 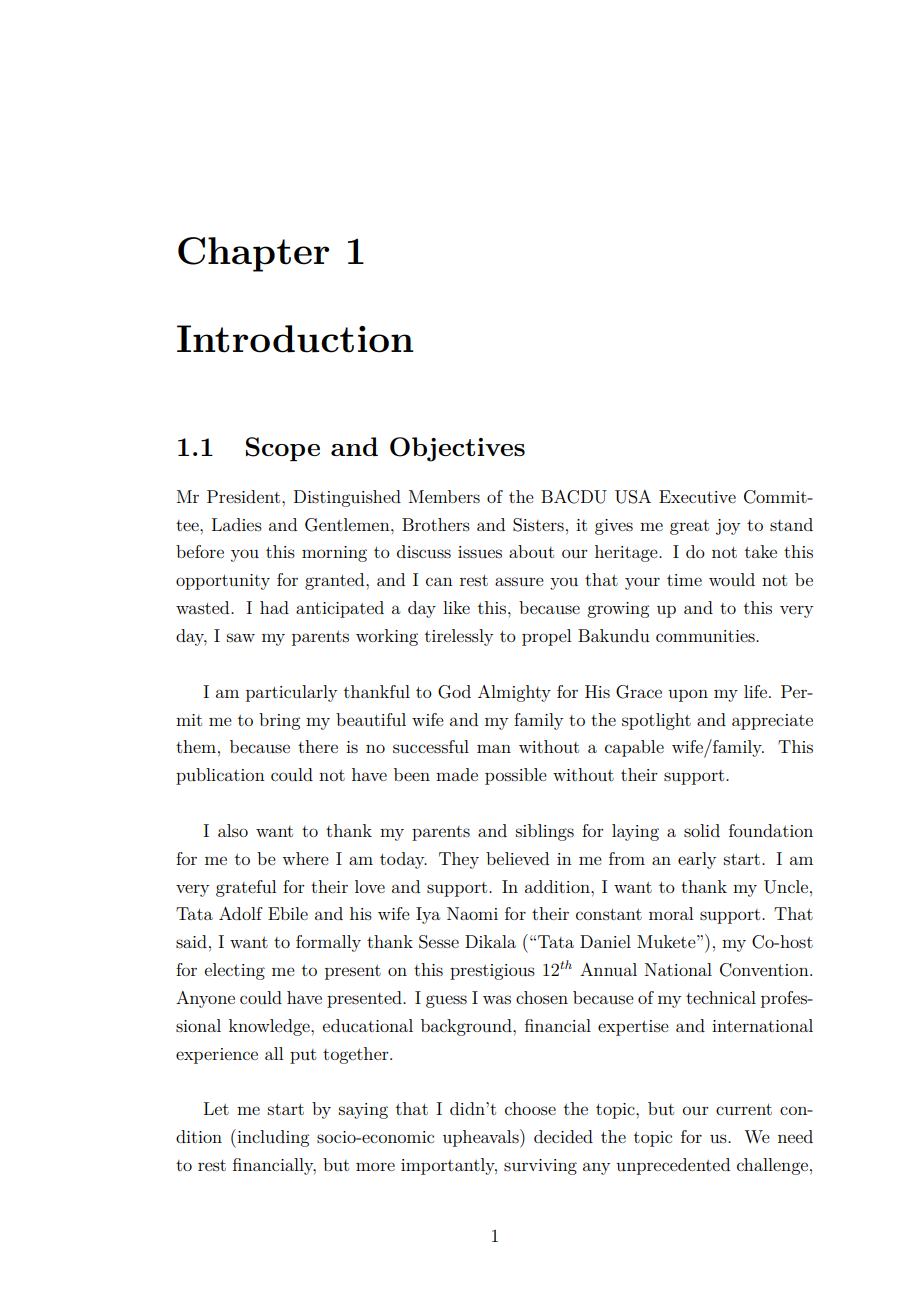 What do you see at coordinates (514, 693) in the screenshot?
I see `Almighty` at bounding box center [514, 693].
